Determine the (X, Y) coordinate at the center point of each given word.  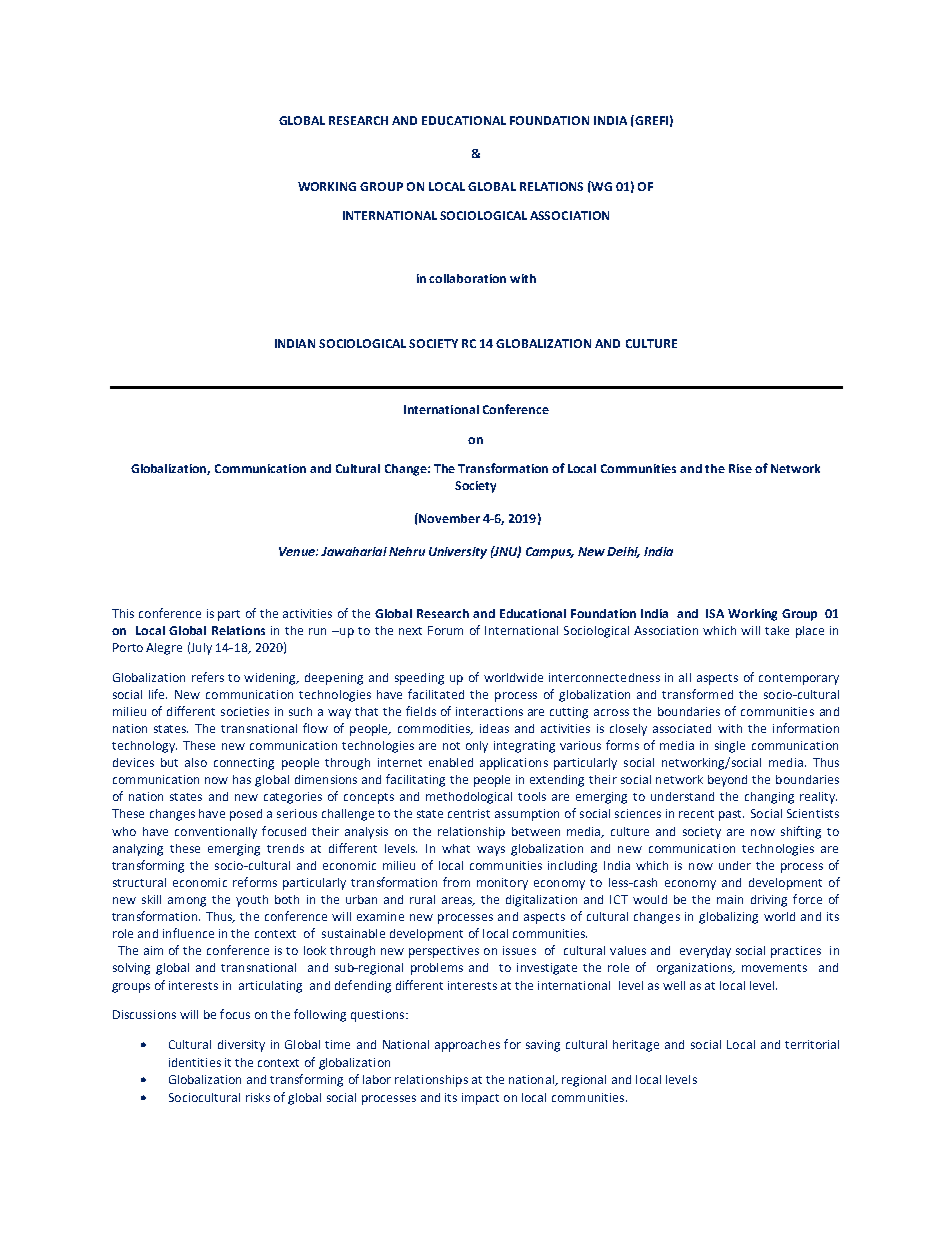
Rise (740, 468)
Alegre (164, 649)
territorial (812, 1044)
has (242, 779)
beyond (727, 781)
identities (195, 1062)
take (777, 630)
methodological (469, 798)
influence (188, 933)
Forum (445, 630)
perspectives (444, 952)
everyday (705, 952)
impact (480, 1099)
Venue (298, 551)
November (448, 518)
